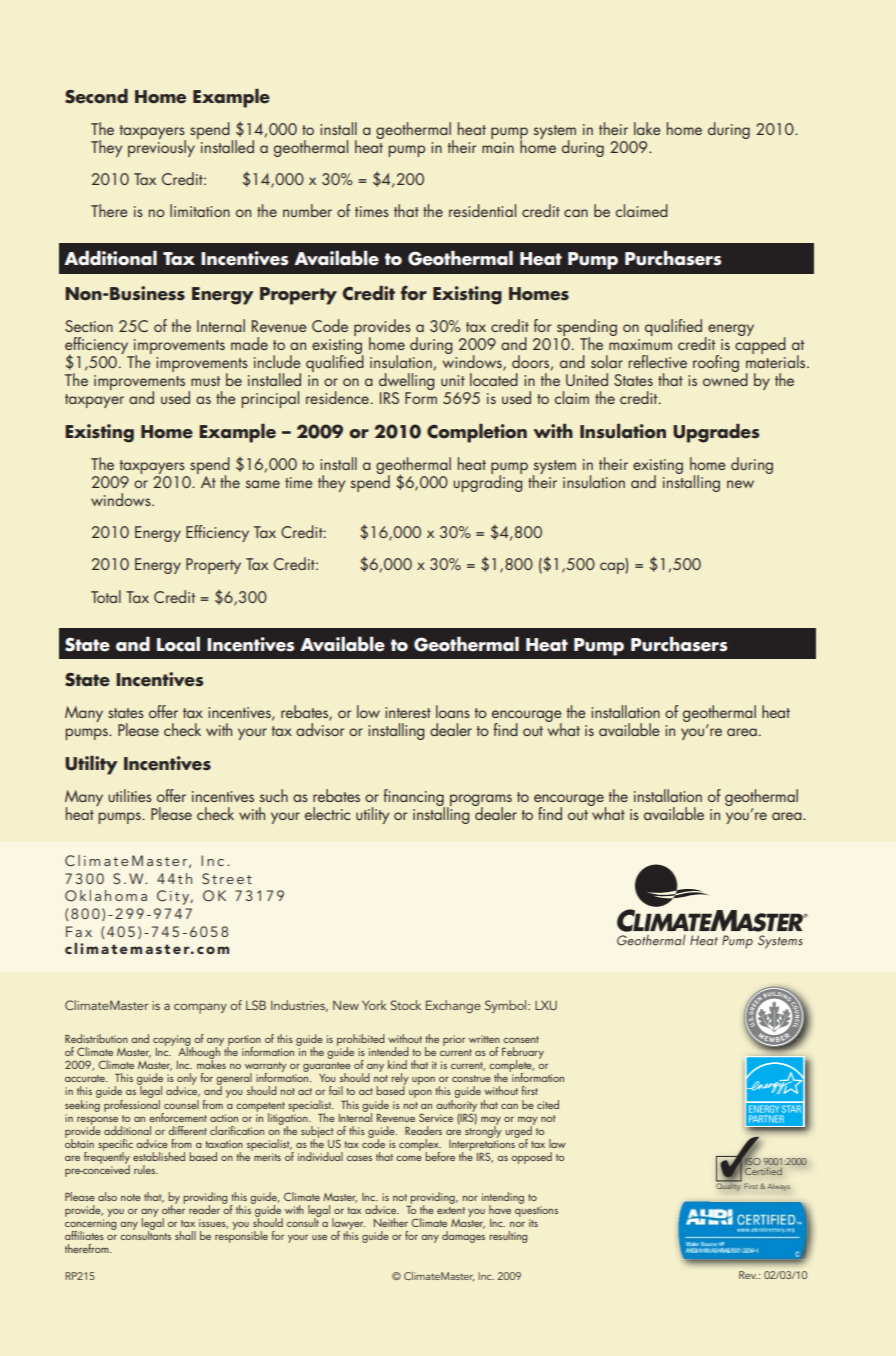  Describe the element at coordinates (79, 931) in the page. I see `Fax` at that location.
